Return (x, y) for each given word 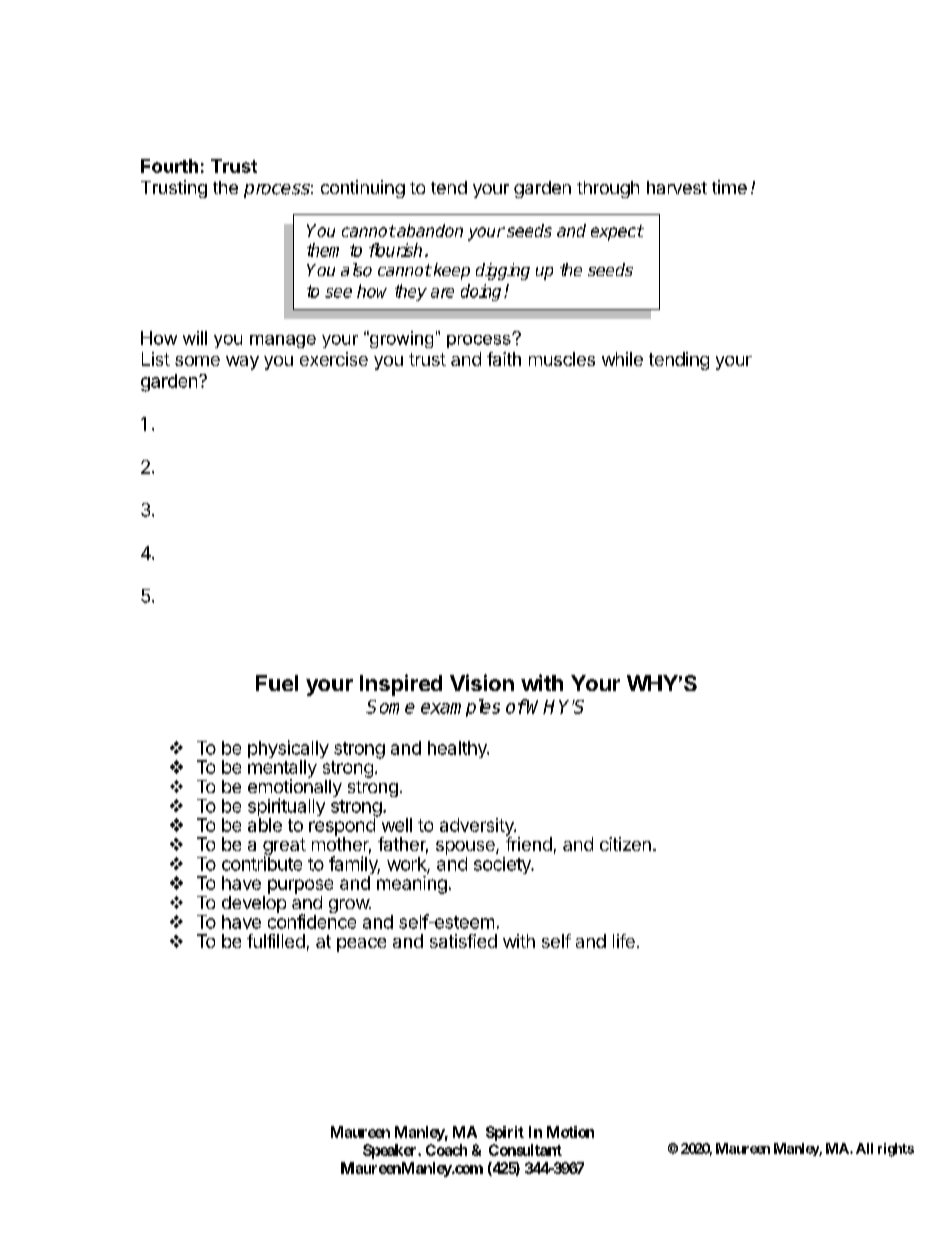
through (608, 189)
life (624, 941)
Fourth (169, 166)
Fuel (277, 683)
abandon (429, 230)
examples (460, 708)
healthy (458, 749)
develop (254, 903)
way (242, 363)
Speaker (391, 1151)
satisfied (463, 941)
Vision (482, 682)
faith (504, 359)
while (622, 359)
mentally (282, 770)
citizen (625, 844)
